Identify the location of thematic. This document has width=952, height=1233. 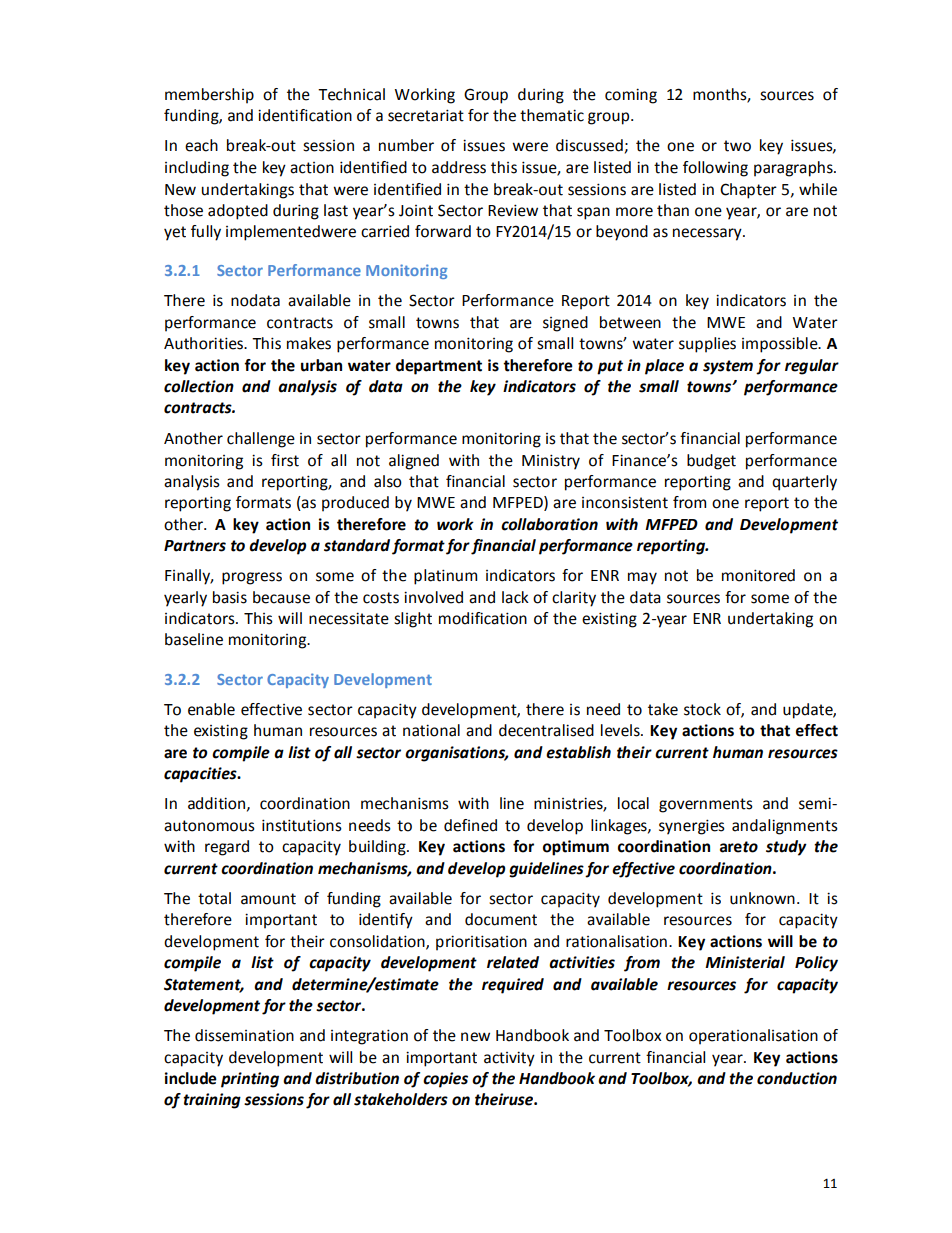
(552, 115).
